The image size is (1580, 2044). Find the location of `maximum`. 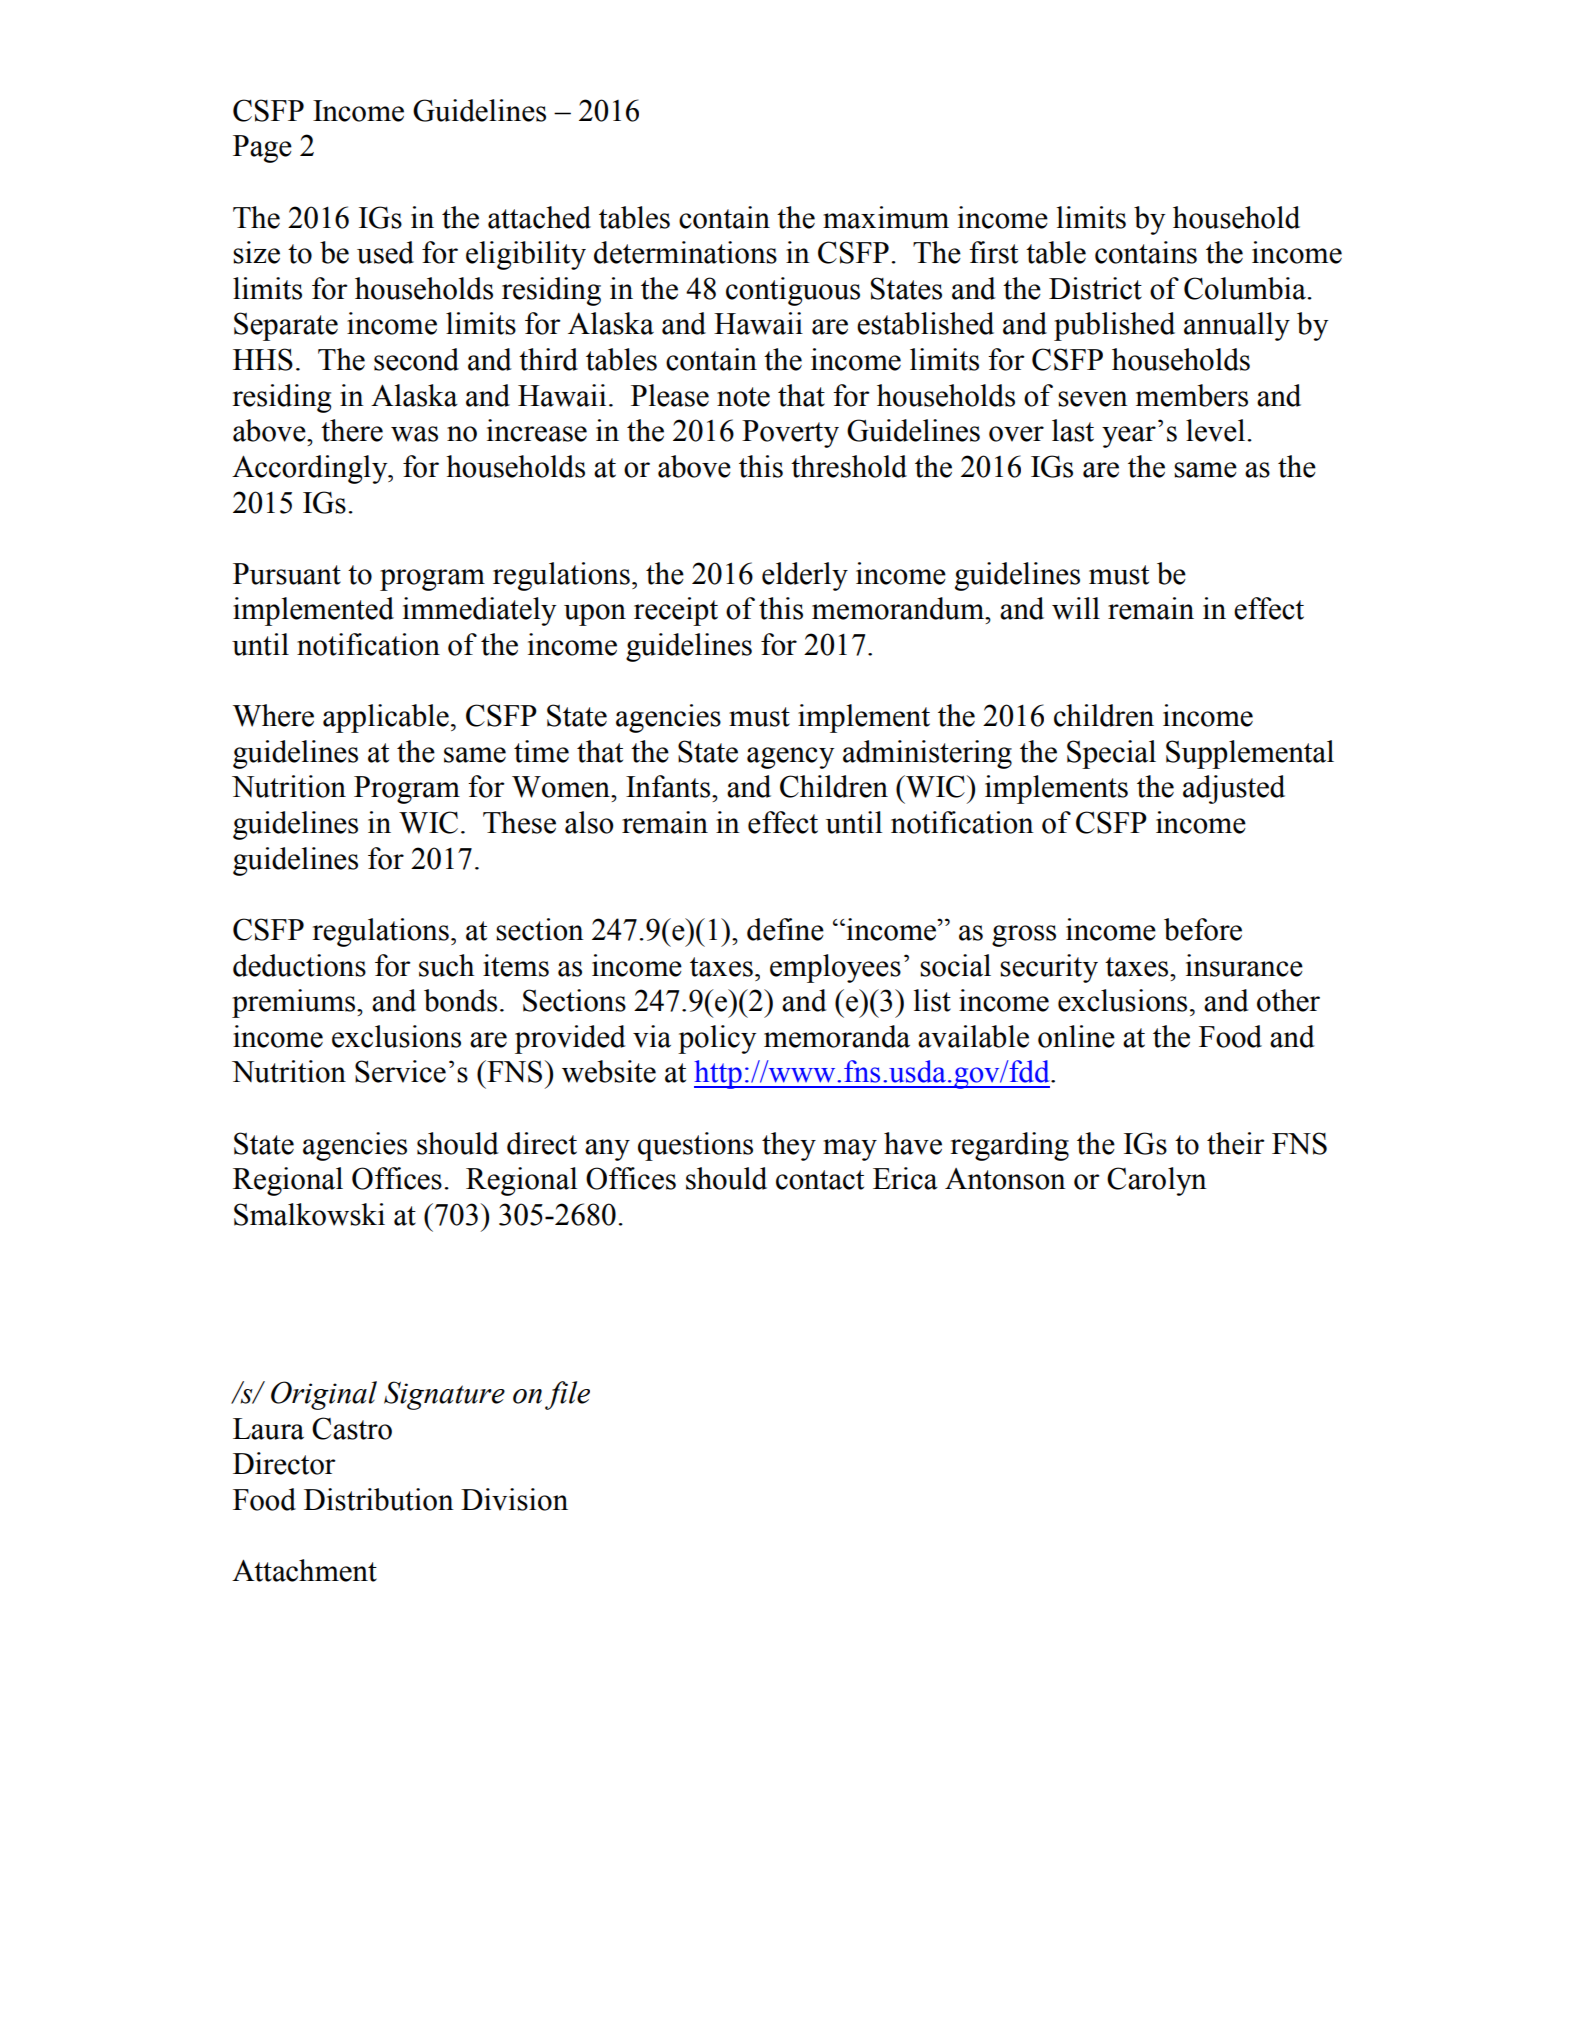

maximum is located at coordinates (886, 217).
